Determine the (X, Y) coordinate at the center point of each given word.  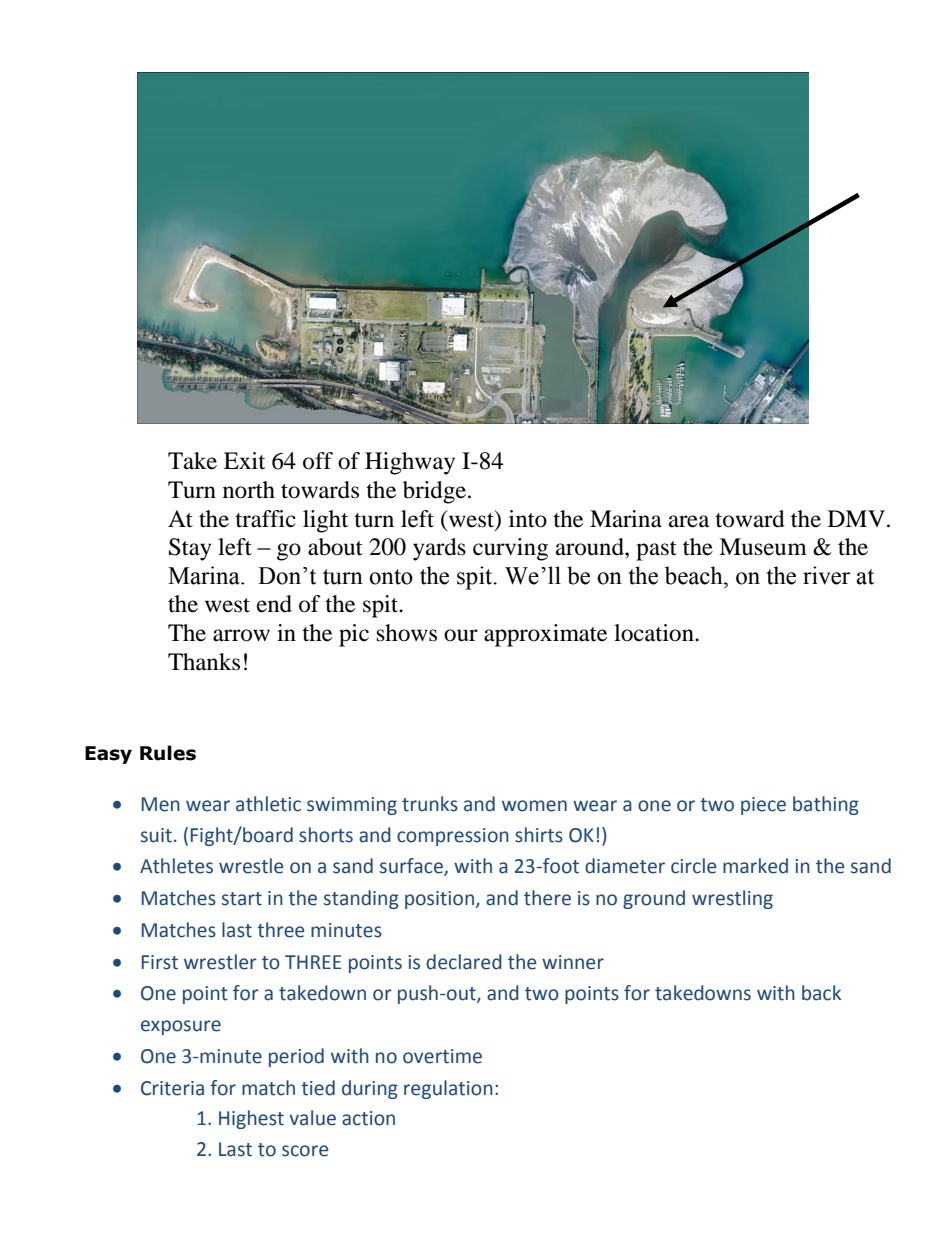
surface (412, 867)
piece (763, 806)
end (274, 604)
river (826, 575)
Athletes (176, 866)
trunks (430, 804)
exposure (181, 1027)
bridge (436, 492)
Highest (251, 1119)
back (821, 993)
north (249, 490)
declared (464, 962)
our (461, 635)
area (689, 521)
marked (755, 866)
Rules (168, 753)
